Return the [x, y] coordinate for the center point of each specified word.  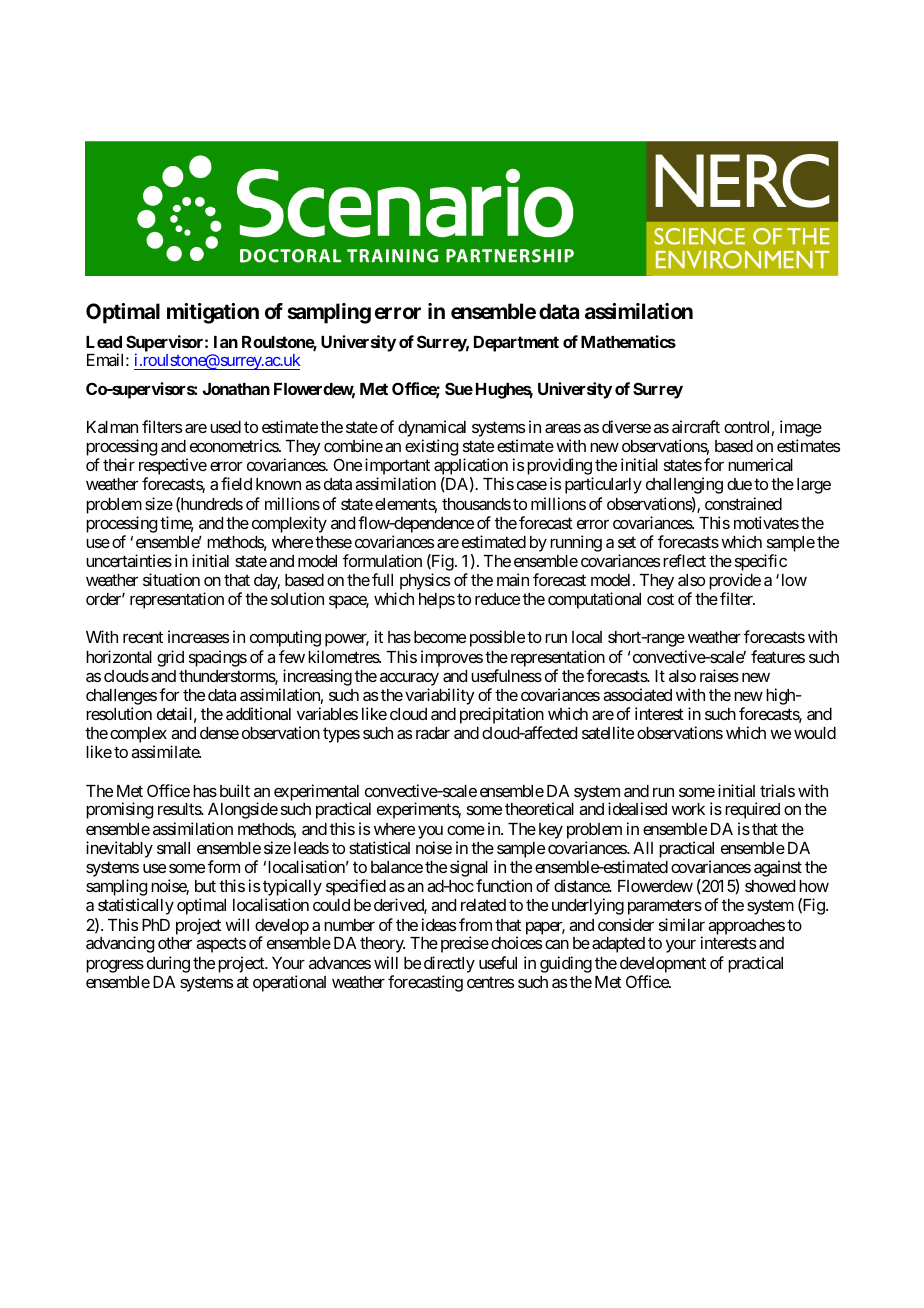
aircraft [696, 426]
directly [449, 964]
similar [682, 924]
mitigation [213, 313]
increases [198, 636]
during [168, 964]
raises [719, 675]
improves [452, 658]
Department [516, 344]
